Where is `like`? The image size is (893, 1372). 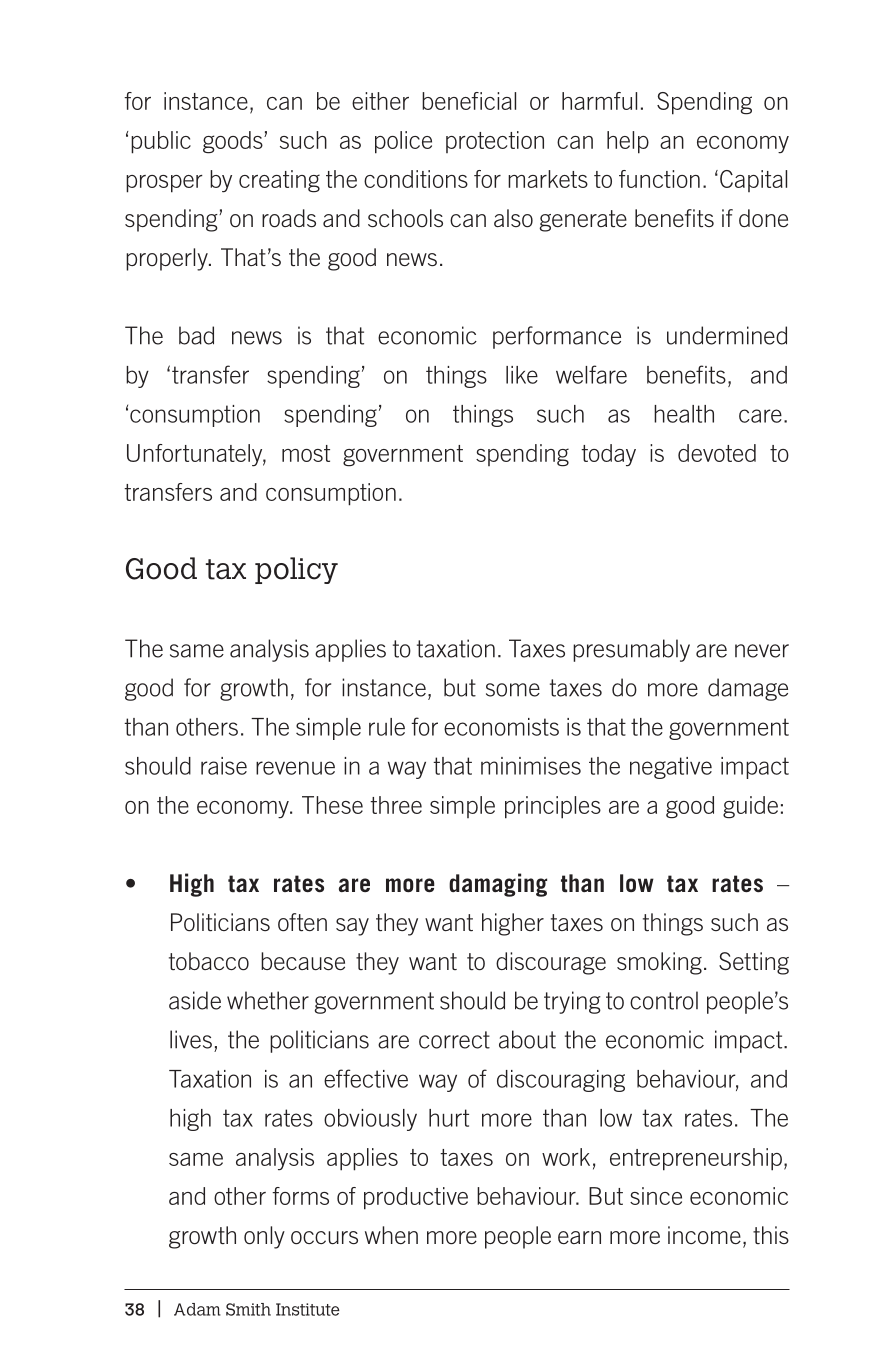 like is located at coordinates (522, 375).
